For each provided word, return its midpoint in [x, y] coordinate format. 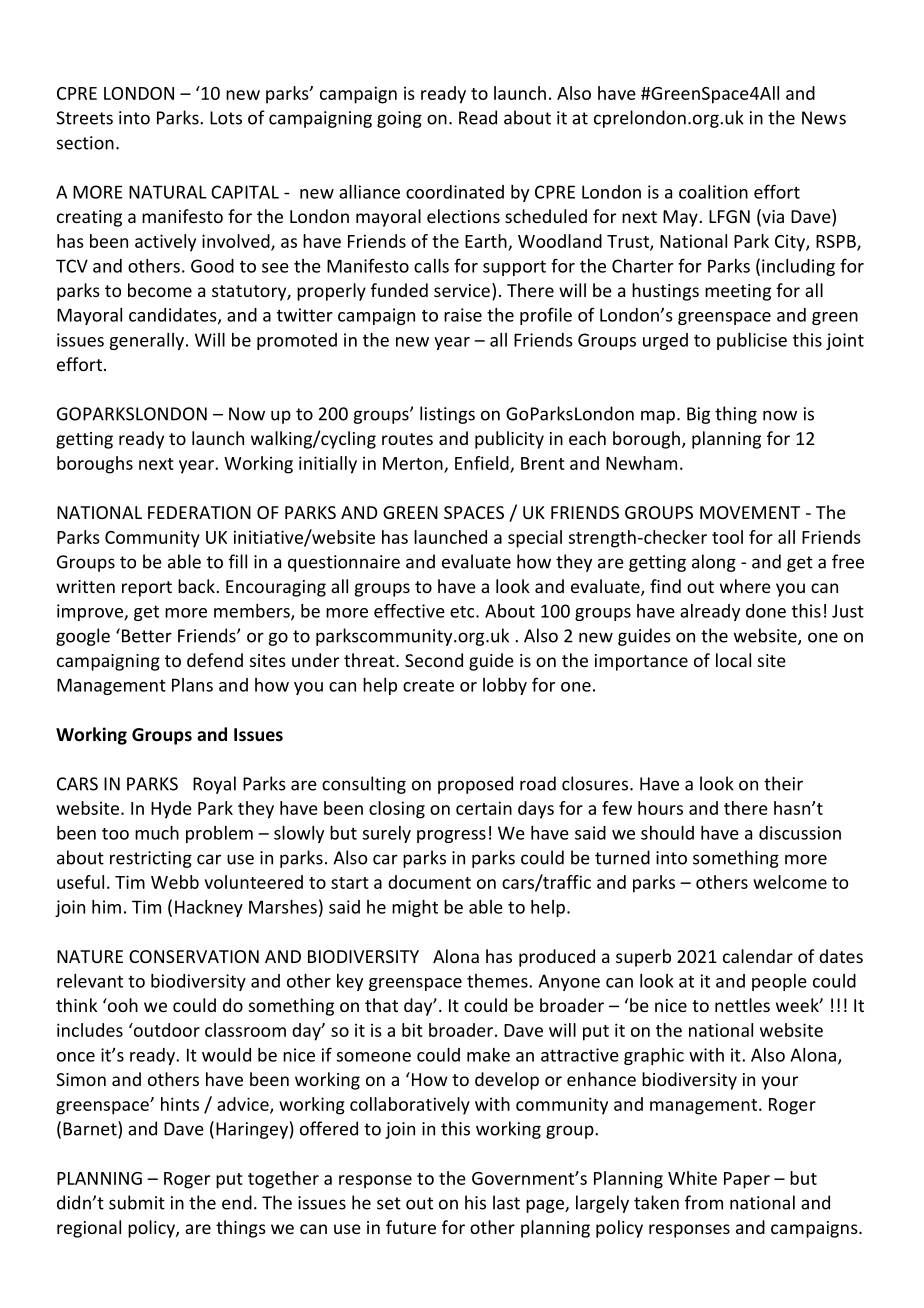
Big [698, 415]
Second [434, 660]
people [779, 982]
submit [137, 1202]
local [733, 660]
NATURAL [168, 192]
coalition [713, 192]
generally [148, 341]
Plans [192, 685]
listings [447, 415]
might [415, 908]
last [506, 1202]
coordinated [455, 192]
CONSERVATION [194, 956]
